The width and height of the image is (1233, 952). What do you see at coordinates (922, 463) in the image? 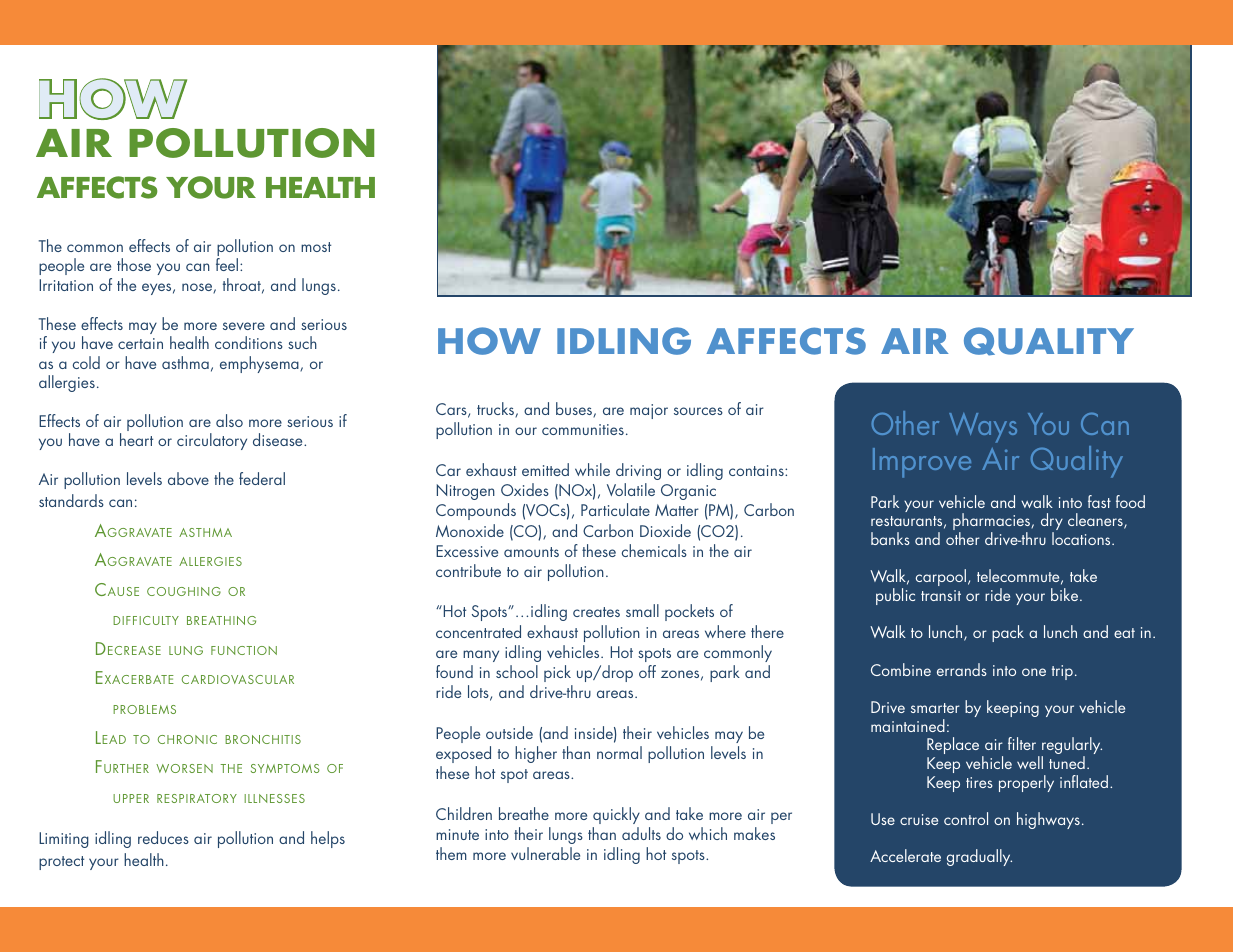
I see `Improve` at bounding box center [922, 463].
